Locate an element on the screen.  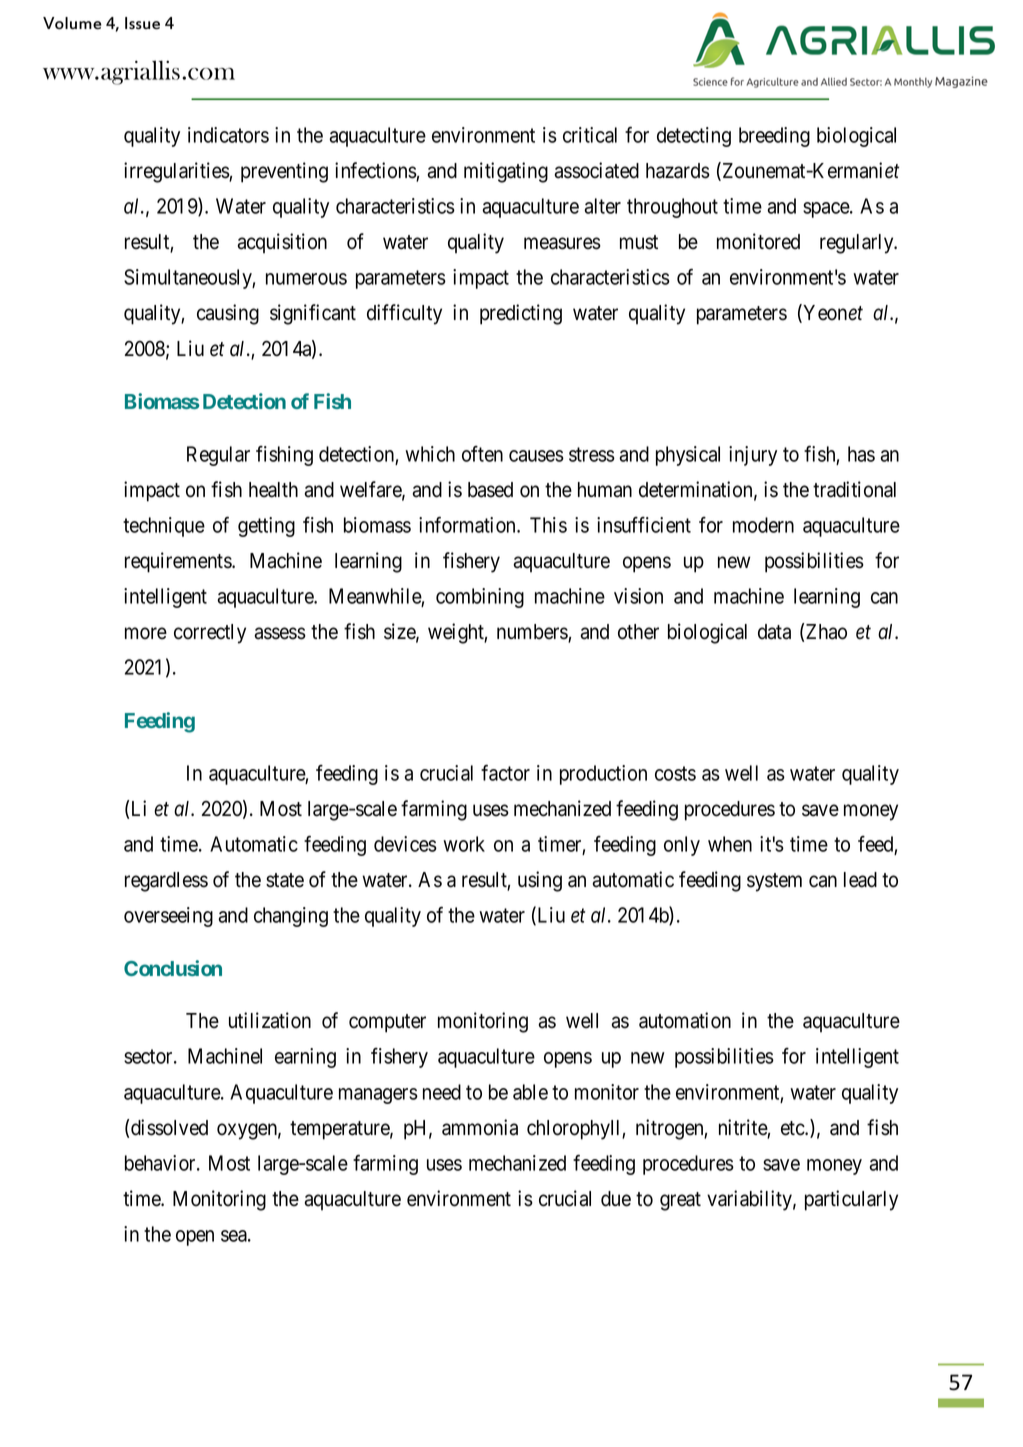
etc is located at coordinates (793, 1128).
